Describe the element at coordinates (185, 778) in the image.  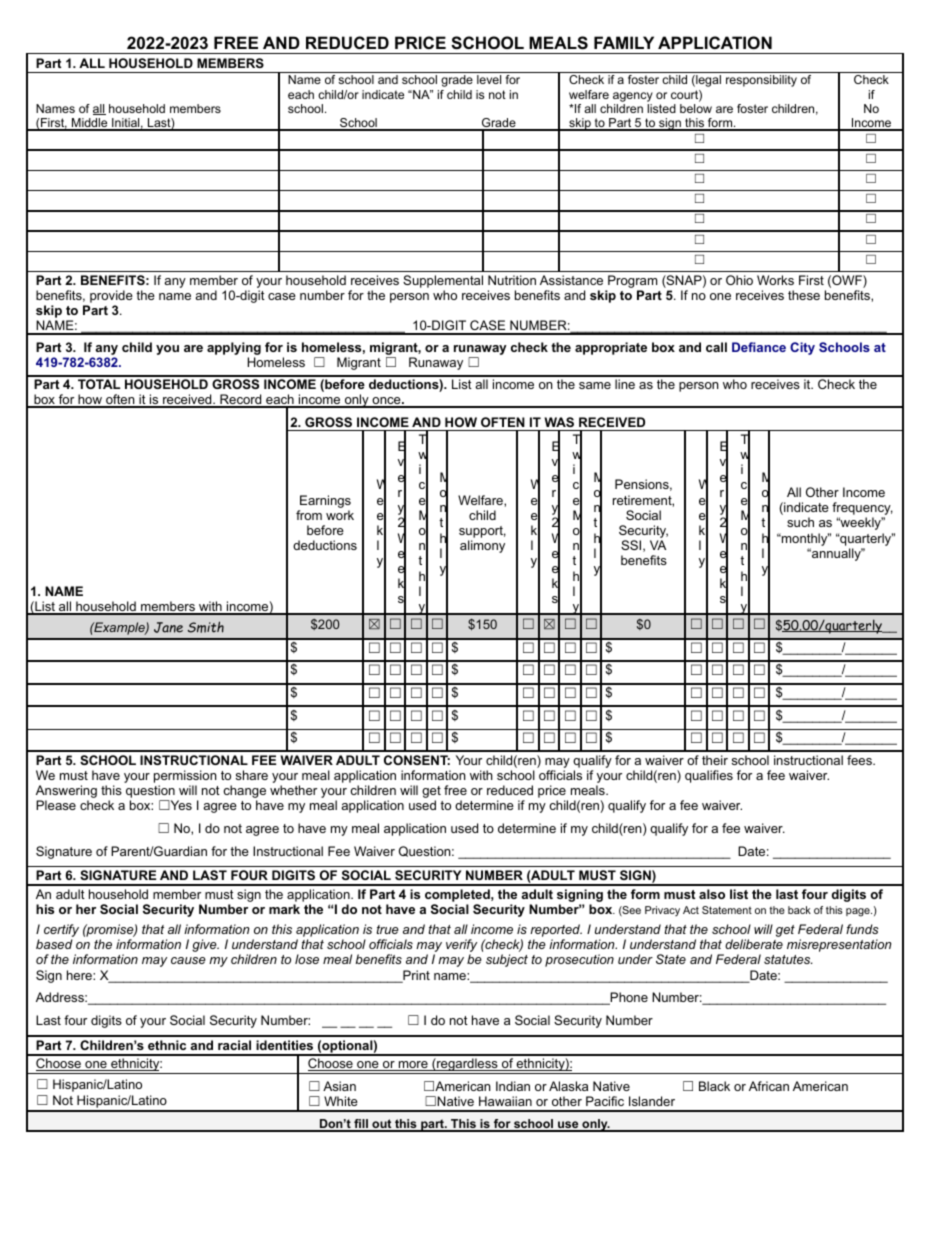
I see `permission` at that location.
